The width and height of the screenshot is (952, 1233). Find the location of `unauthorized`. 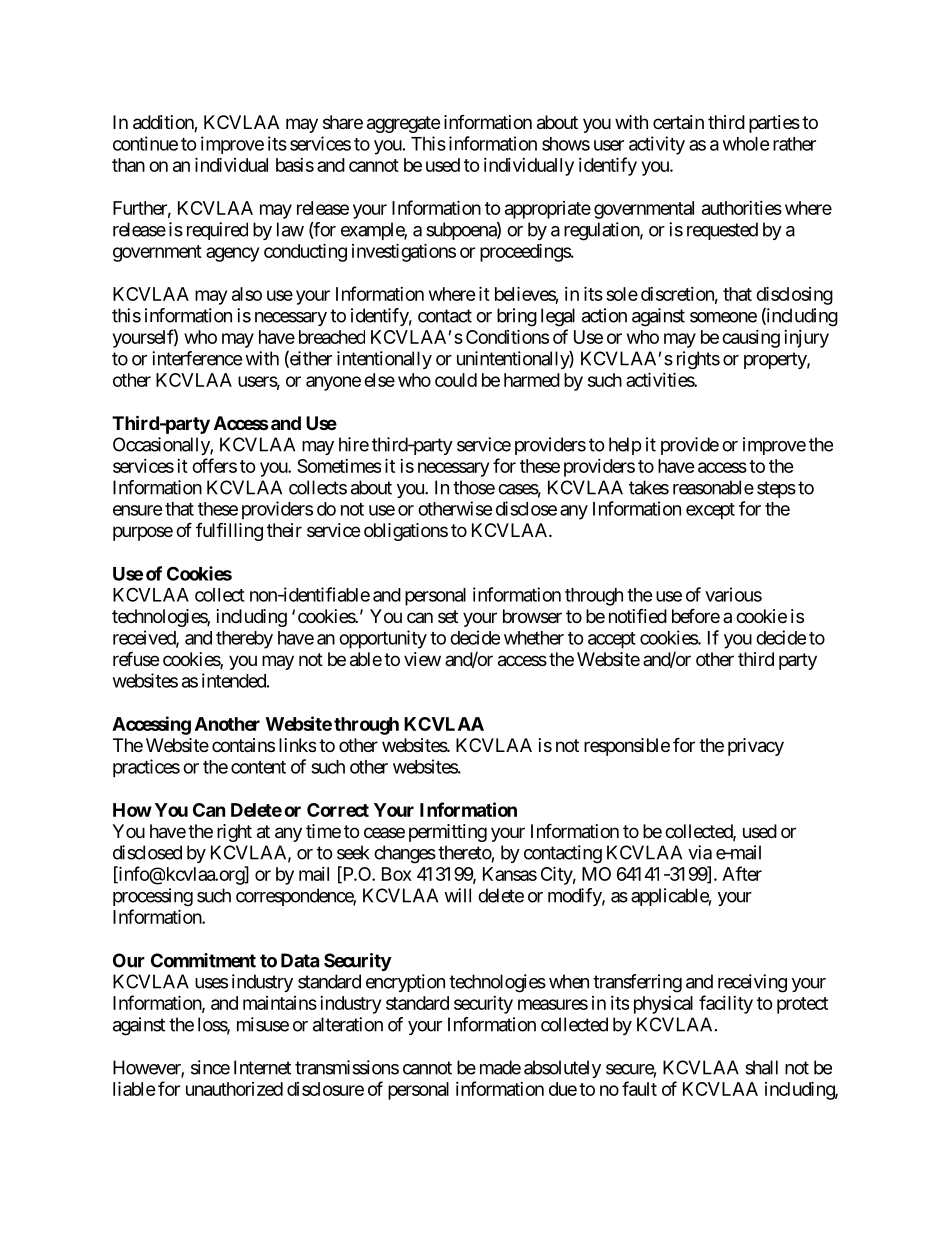

unauthorized is located at coordinates (234, 1089).
